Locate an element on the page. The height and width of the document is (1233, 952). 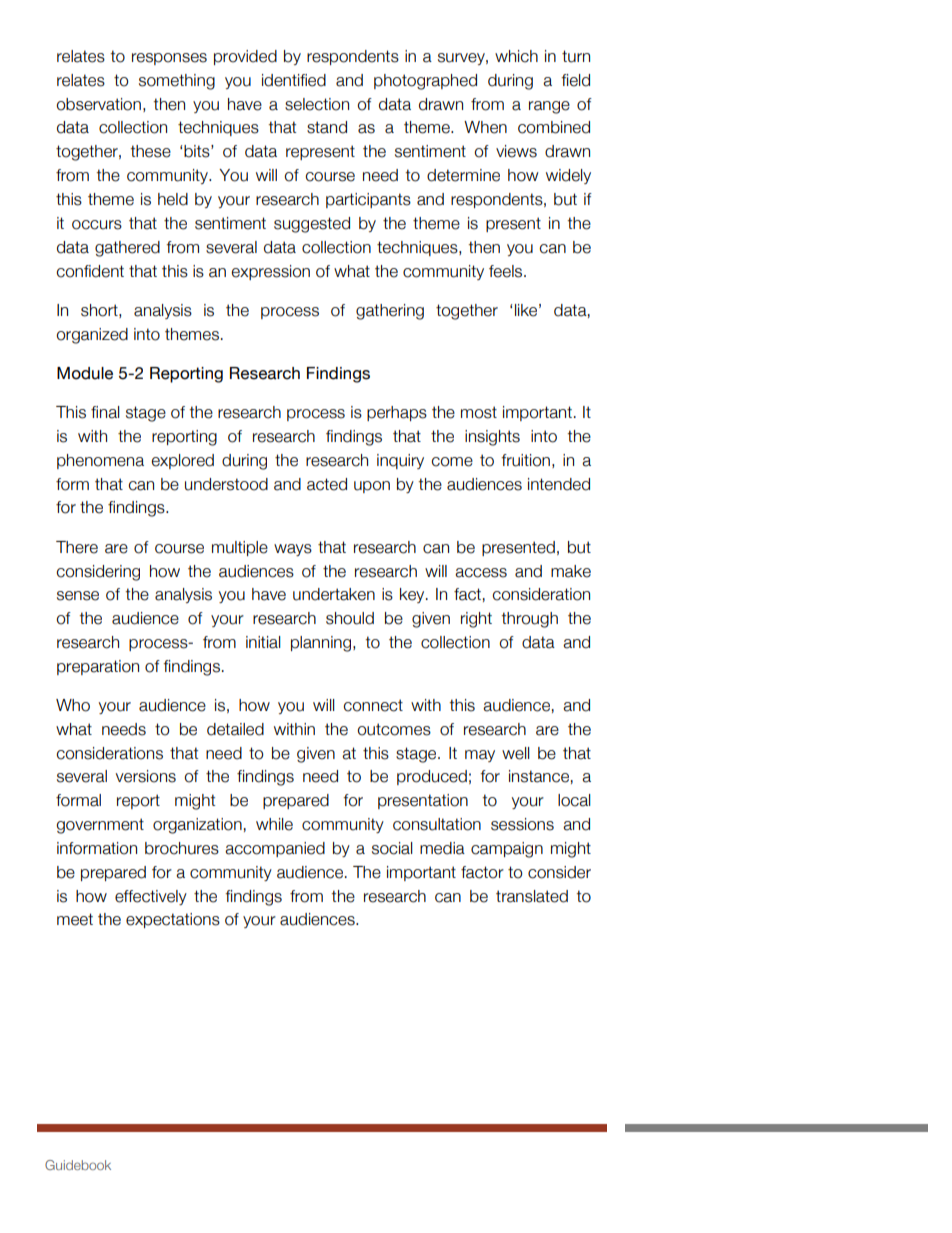
Guidebook is located at coordinates (78, 1165).
